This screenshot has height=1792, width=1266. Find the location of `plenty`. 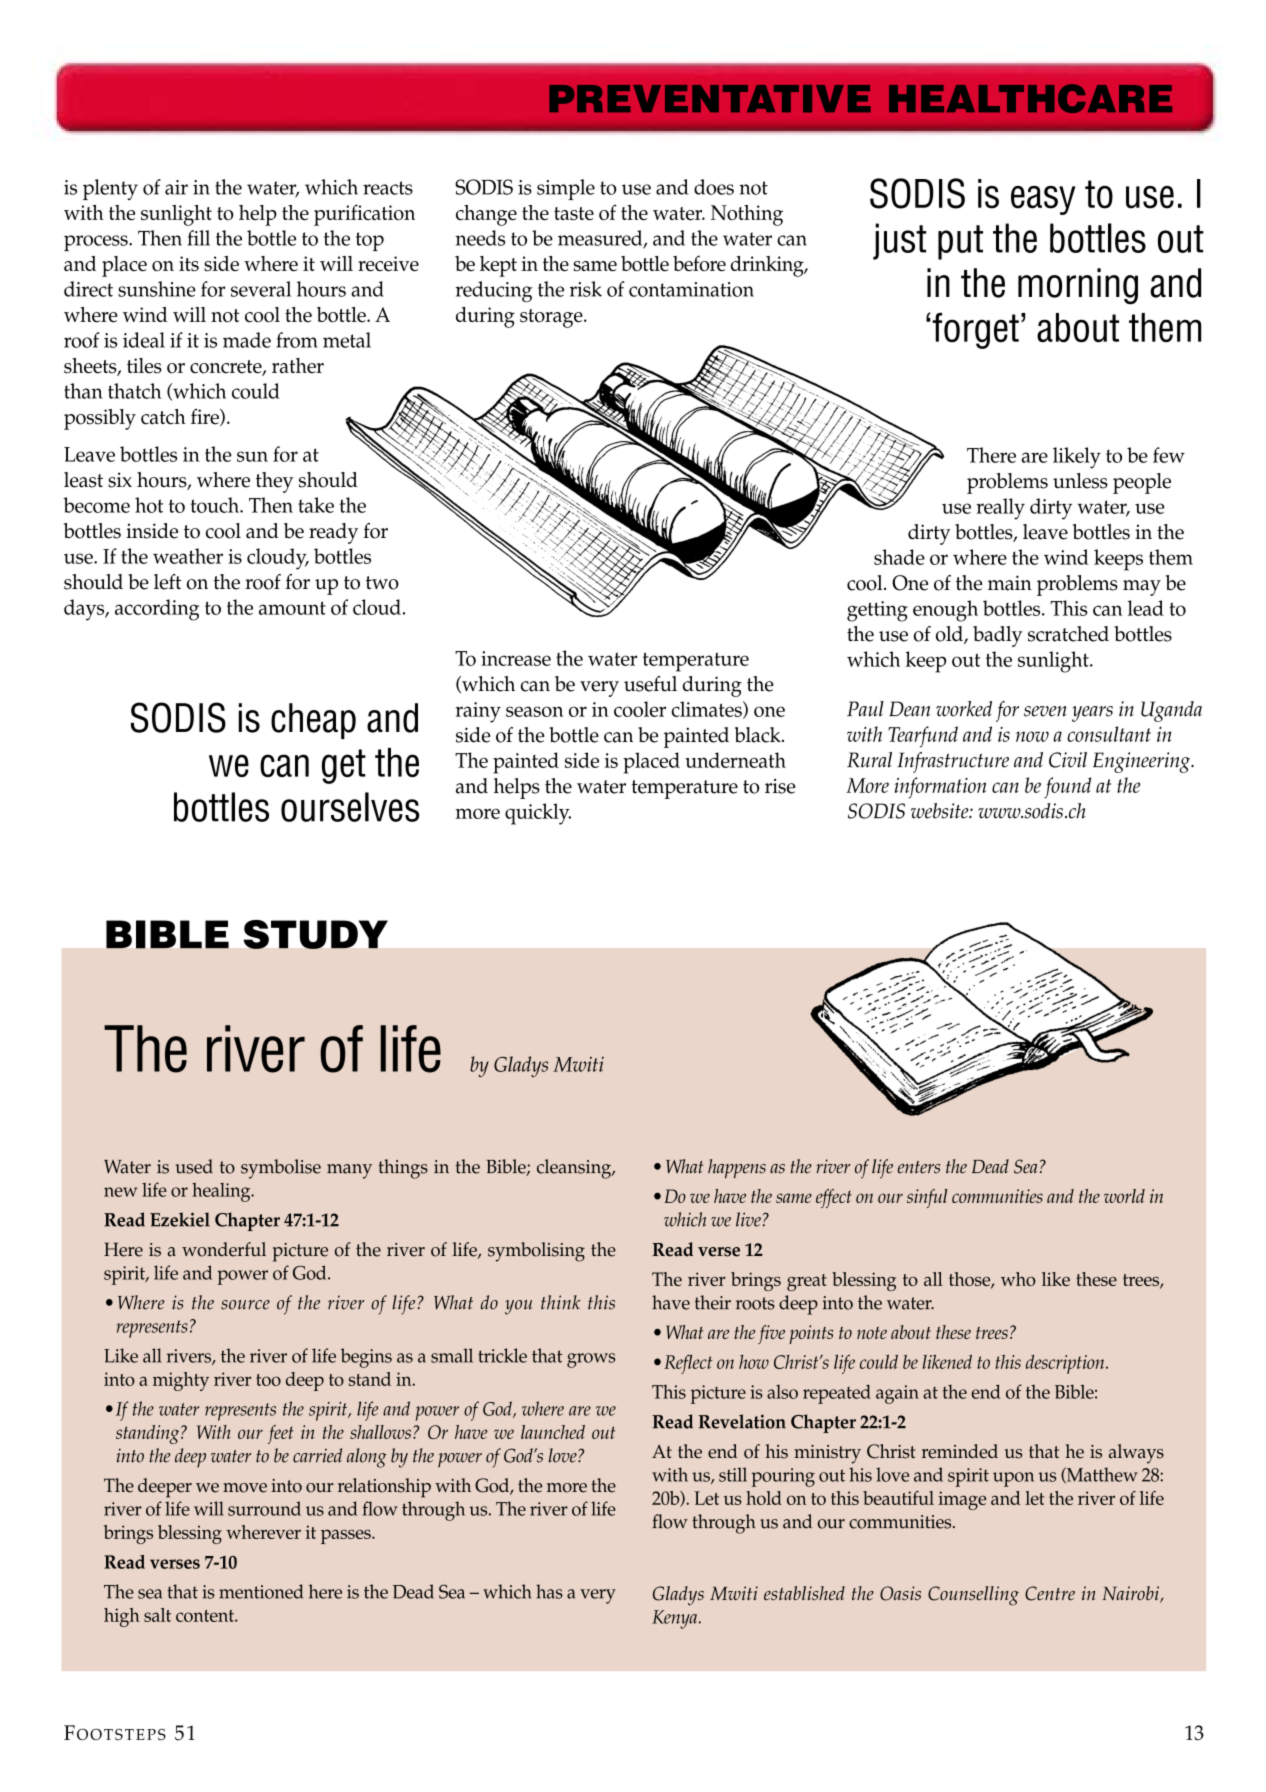

plenty is located at coordinates (110, 189).
